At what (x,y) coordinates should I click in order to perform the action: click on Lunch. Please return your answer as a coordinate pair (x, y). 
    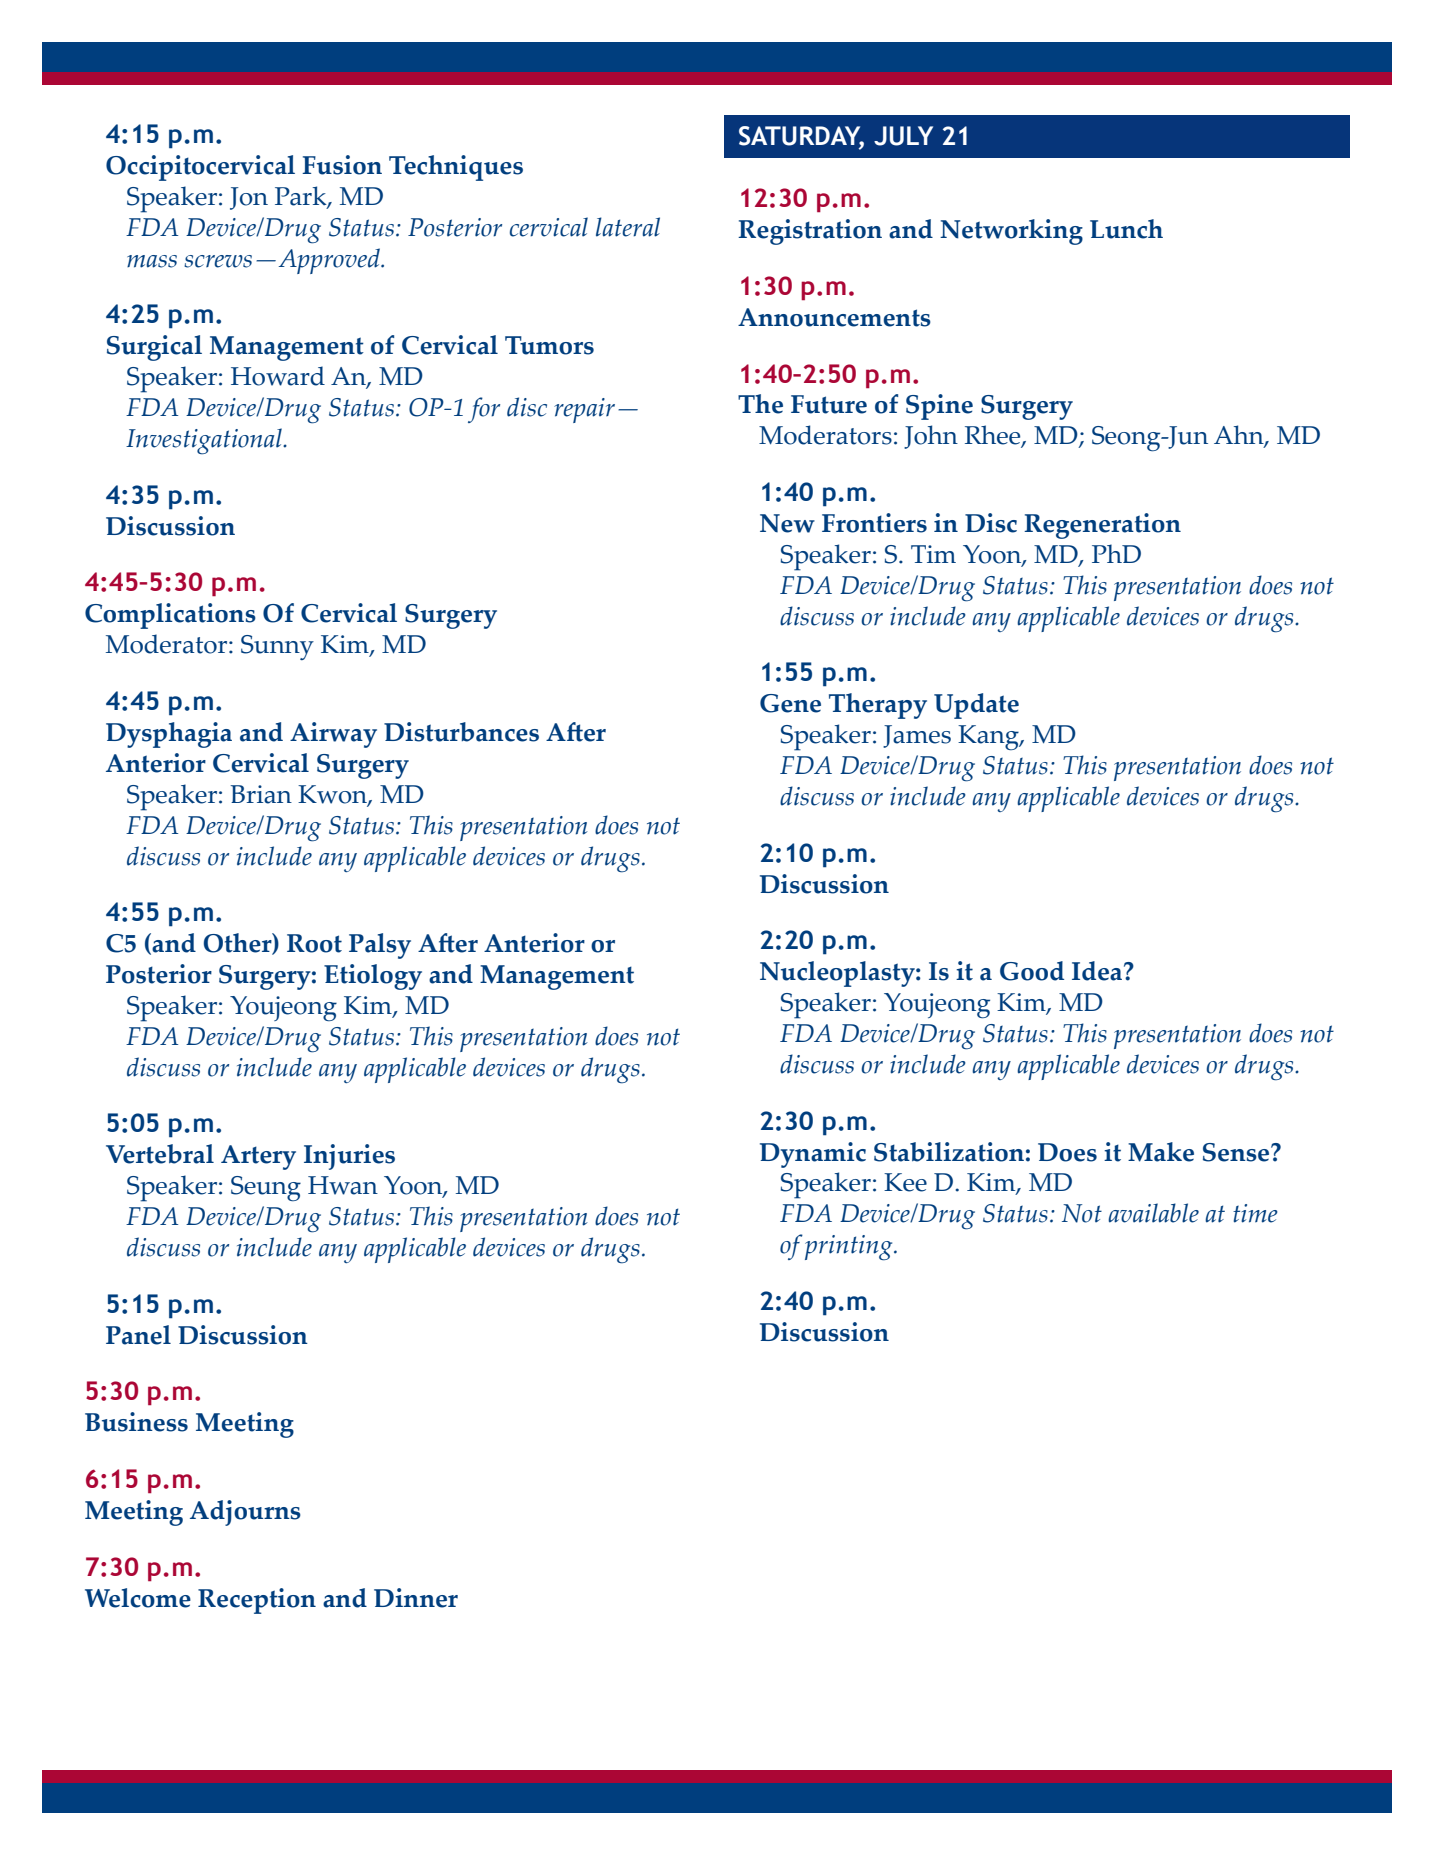
    Looking at the image, I should click on (1126, 229).
